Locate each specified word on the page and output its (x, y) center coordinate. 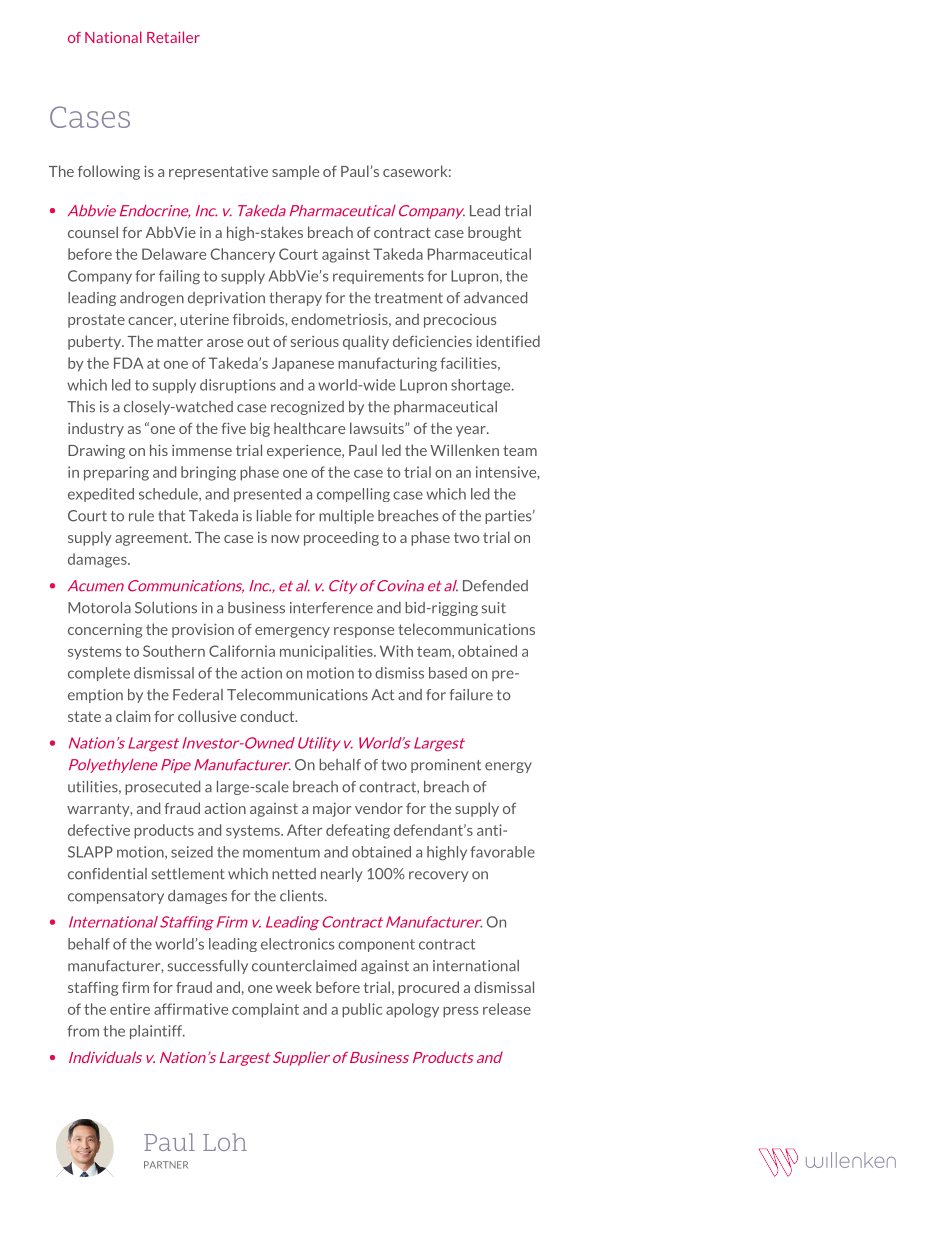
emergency (292, 632)
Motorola (99, 608)
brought (494, 233)
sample (295, 172)
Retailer (173, 37)
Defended (495, 586)
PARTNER (166, 1165)
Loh (225, 1142)
